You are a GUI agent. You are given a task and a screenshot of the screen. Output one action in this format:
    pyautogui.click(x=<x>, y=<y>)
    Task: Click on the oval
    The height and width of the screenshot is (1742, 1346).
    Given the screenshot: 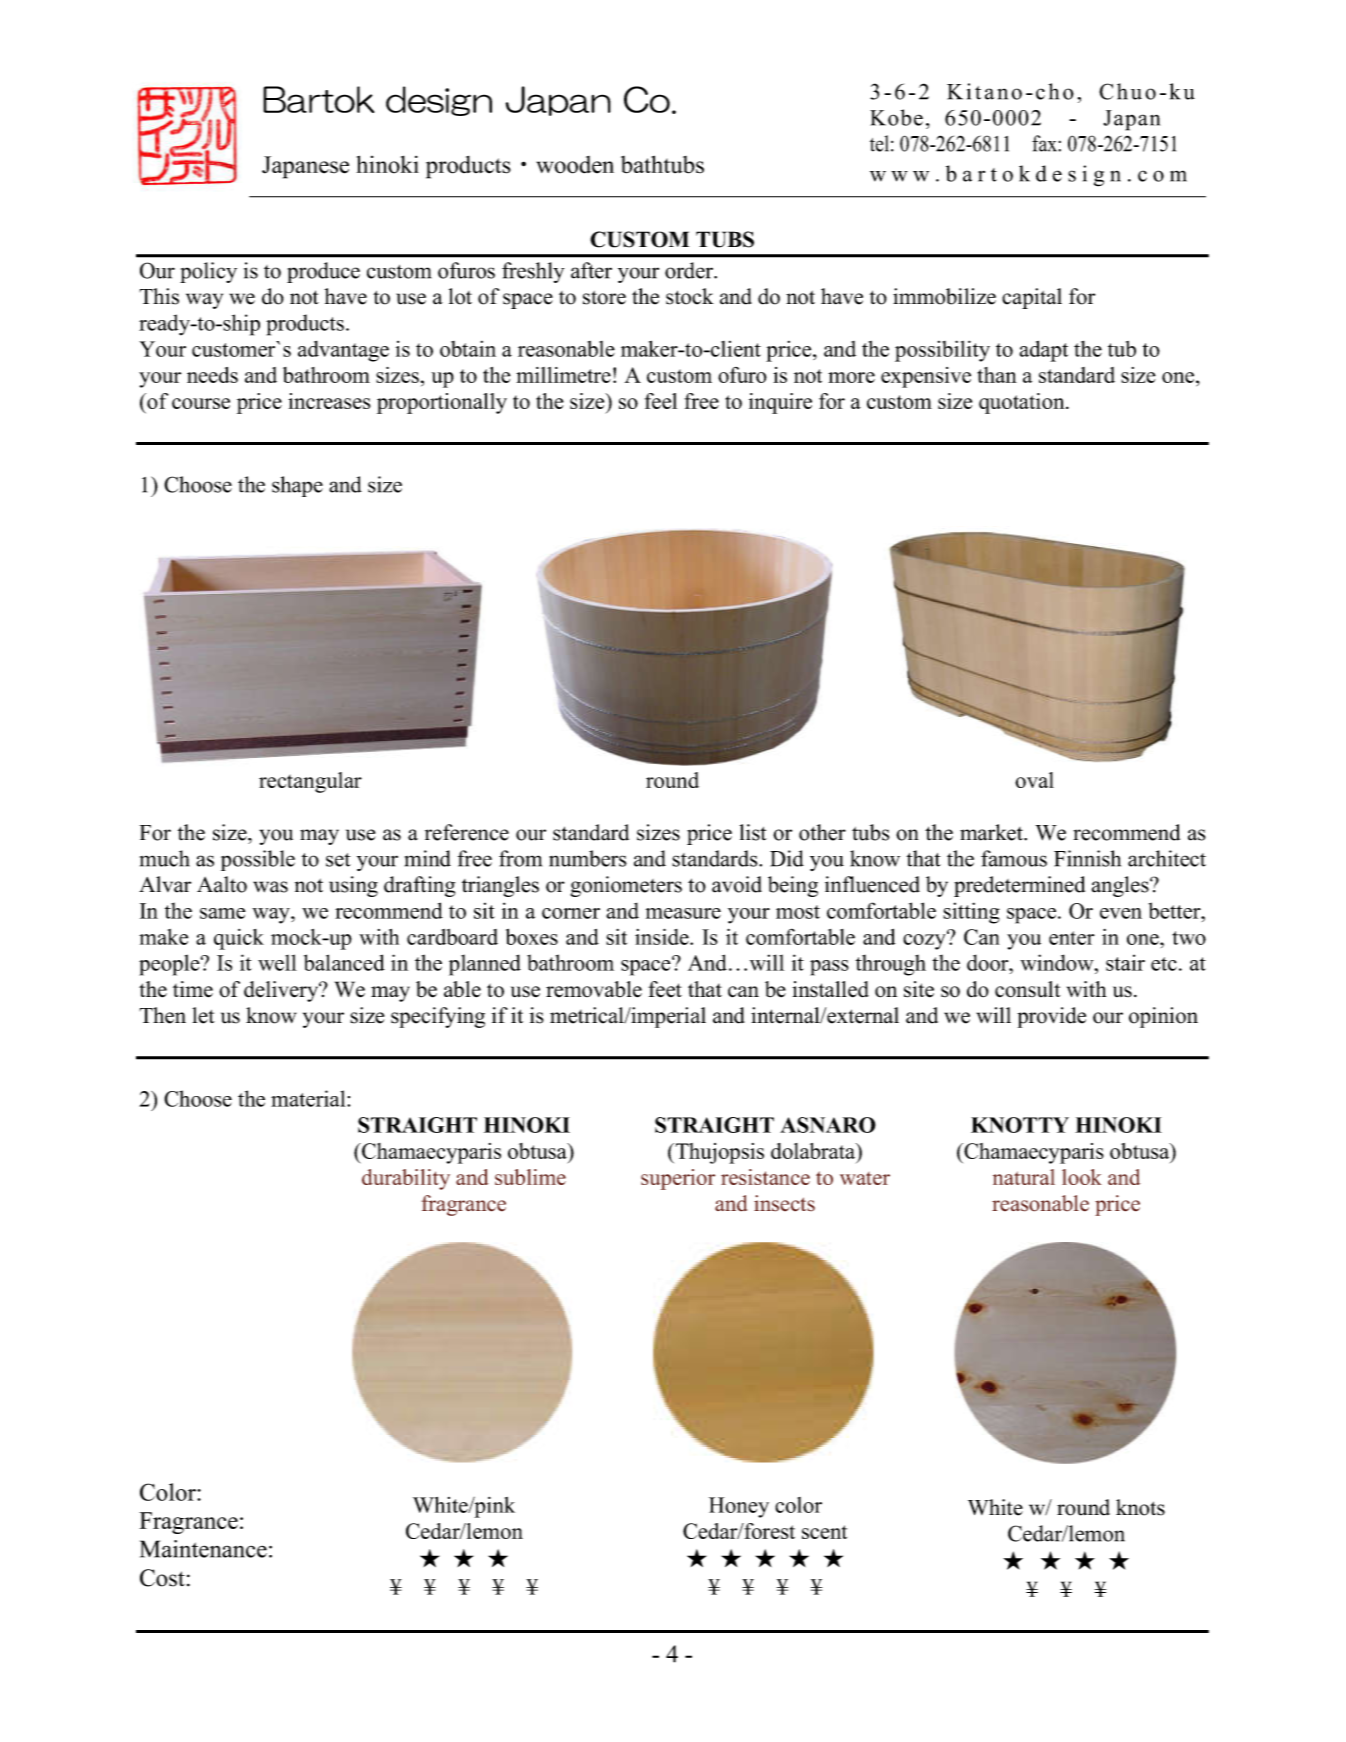 What is the action you would take?
    pyautogui.click(x=1034, y=780)
